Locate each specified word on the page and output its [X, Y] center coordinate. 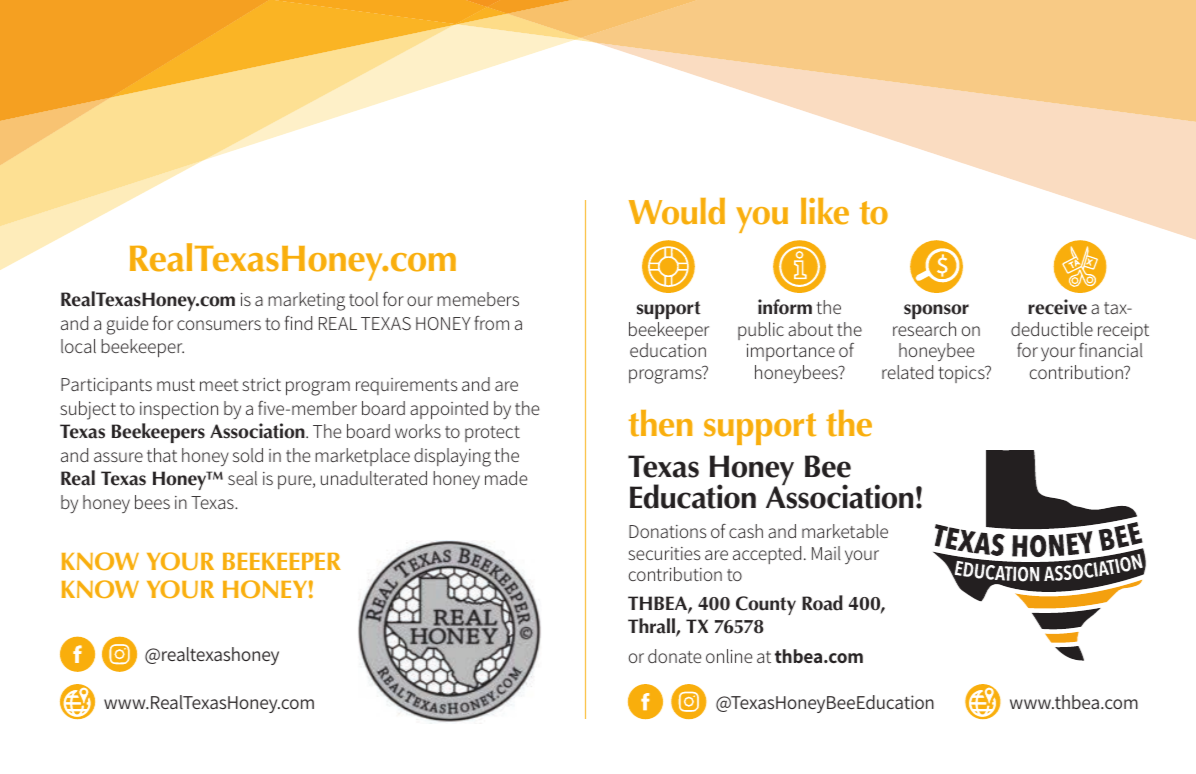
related [907, 372]
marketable [845, 531]
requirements [407, 386]
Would [677, 211]
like [825, 211]
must [176, 385]
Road [822, 603]
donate [674, 656]
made [506, 478]
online [729, 656]
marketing [306, 301]
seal [242, 478]
